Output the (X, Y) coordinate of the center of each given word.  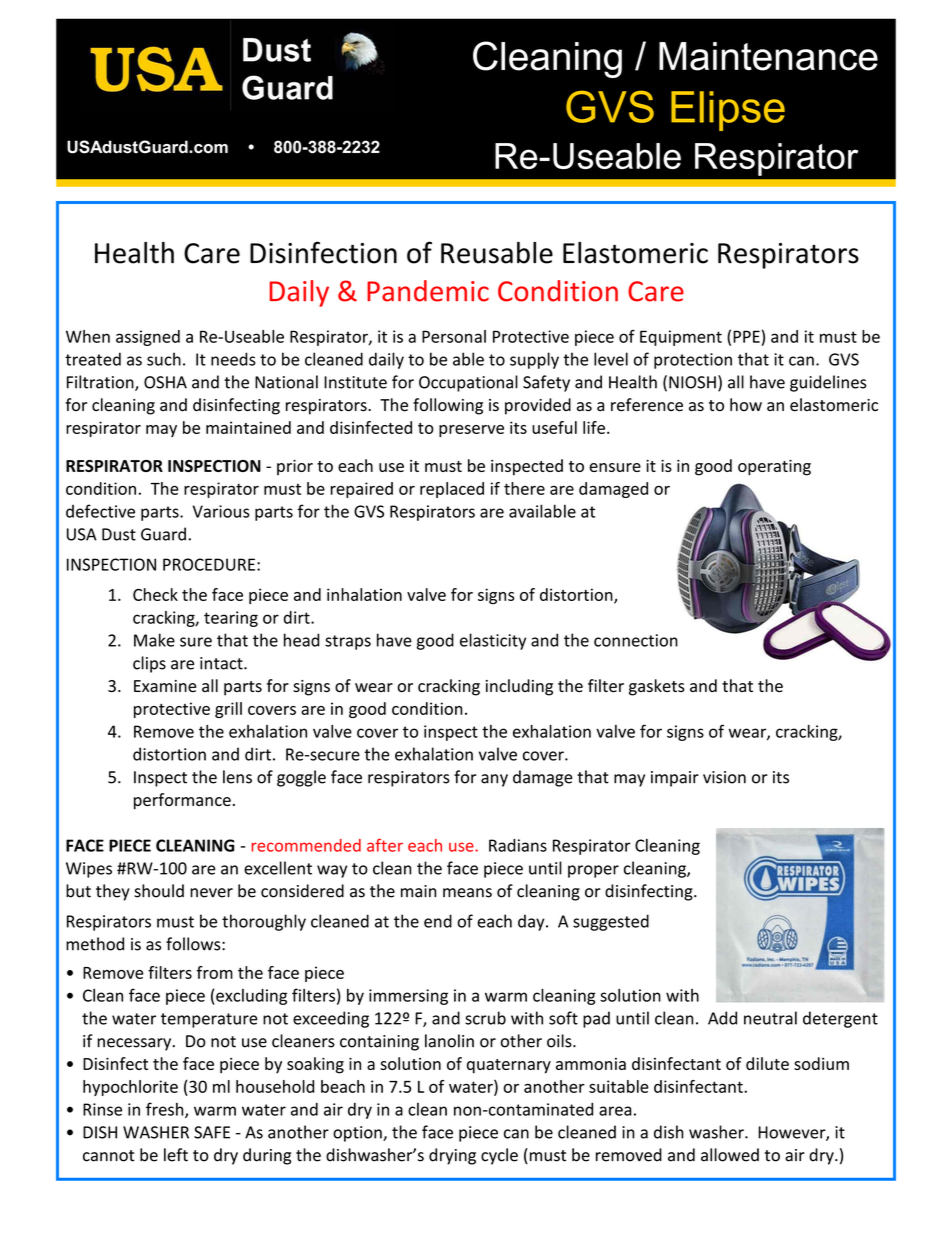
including (519, 687)
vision (724, 777)
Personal (454, 336)
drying (452, 1156)
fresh (166, 1110)
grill (228, 710)
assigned (148, 338)
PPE (746, 336)
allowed (730, 1155)
